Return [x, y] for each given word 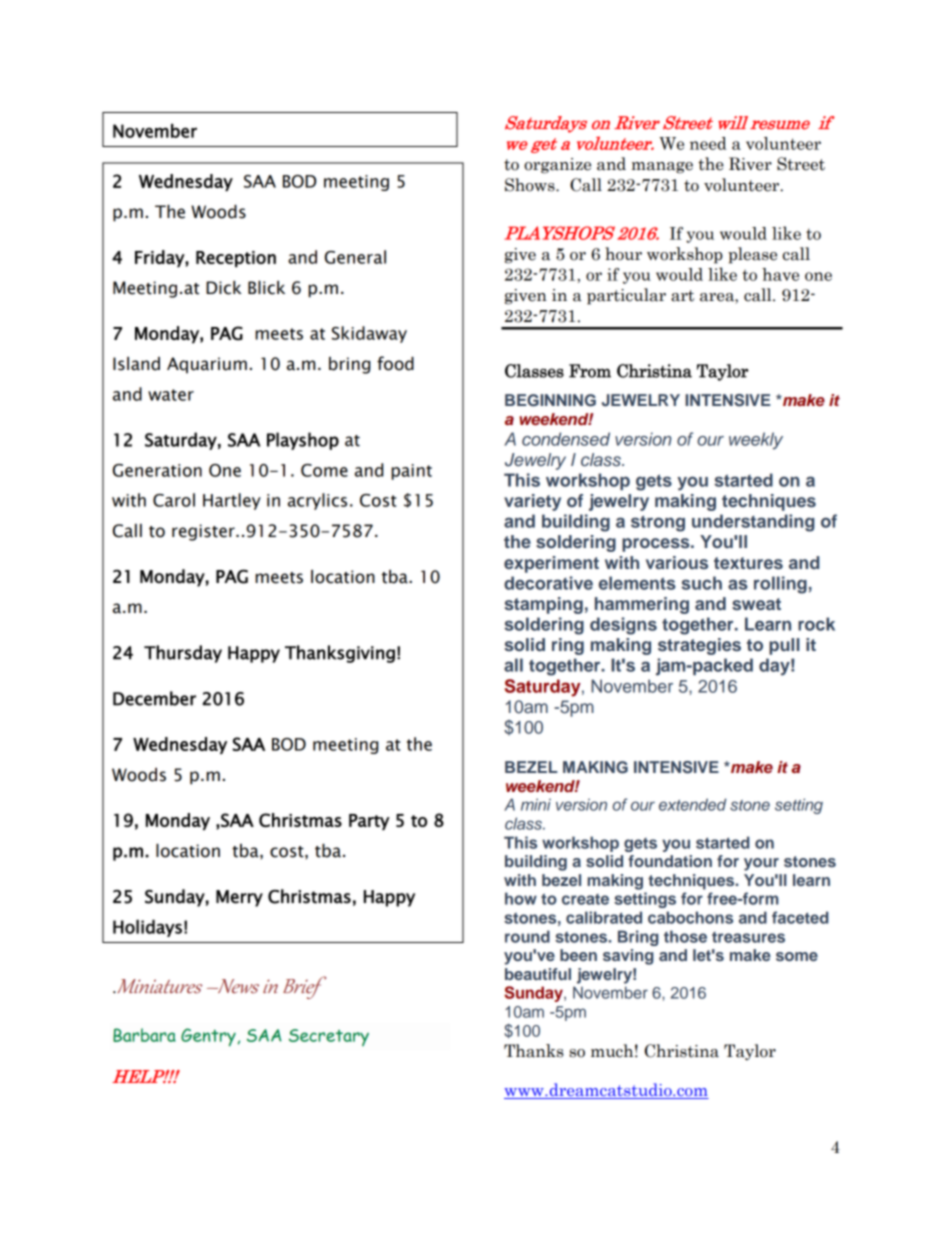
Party [369, 822]
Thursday [183, 654]
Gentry [209, 1037]
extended [692, 804]
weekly [756, 441]
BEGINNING [550, 400]
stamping [543, 605]
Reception [236, 259]
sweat [756, 604]
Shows [531, 185]
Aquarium [207, 365]
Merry [239, 898]
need [708, 143]
